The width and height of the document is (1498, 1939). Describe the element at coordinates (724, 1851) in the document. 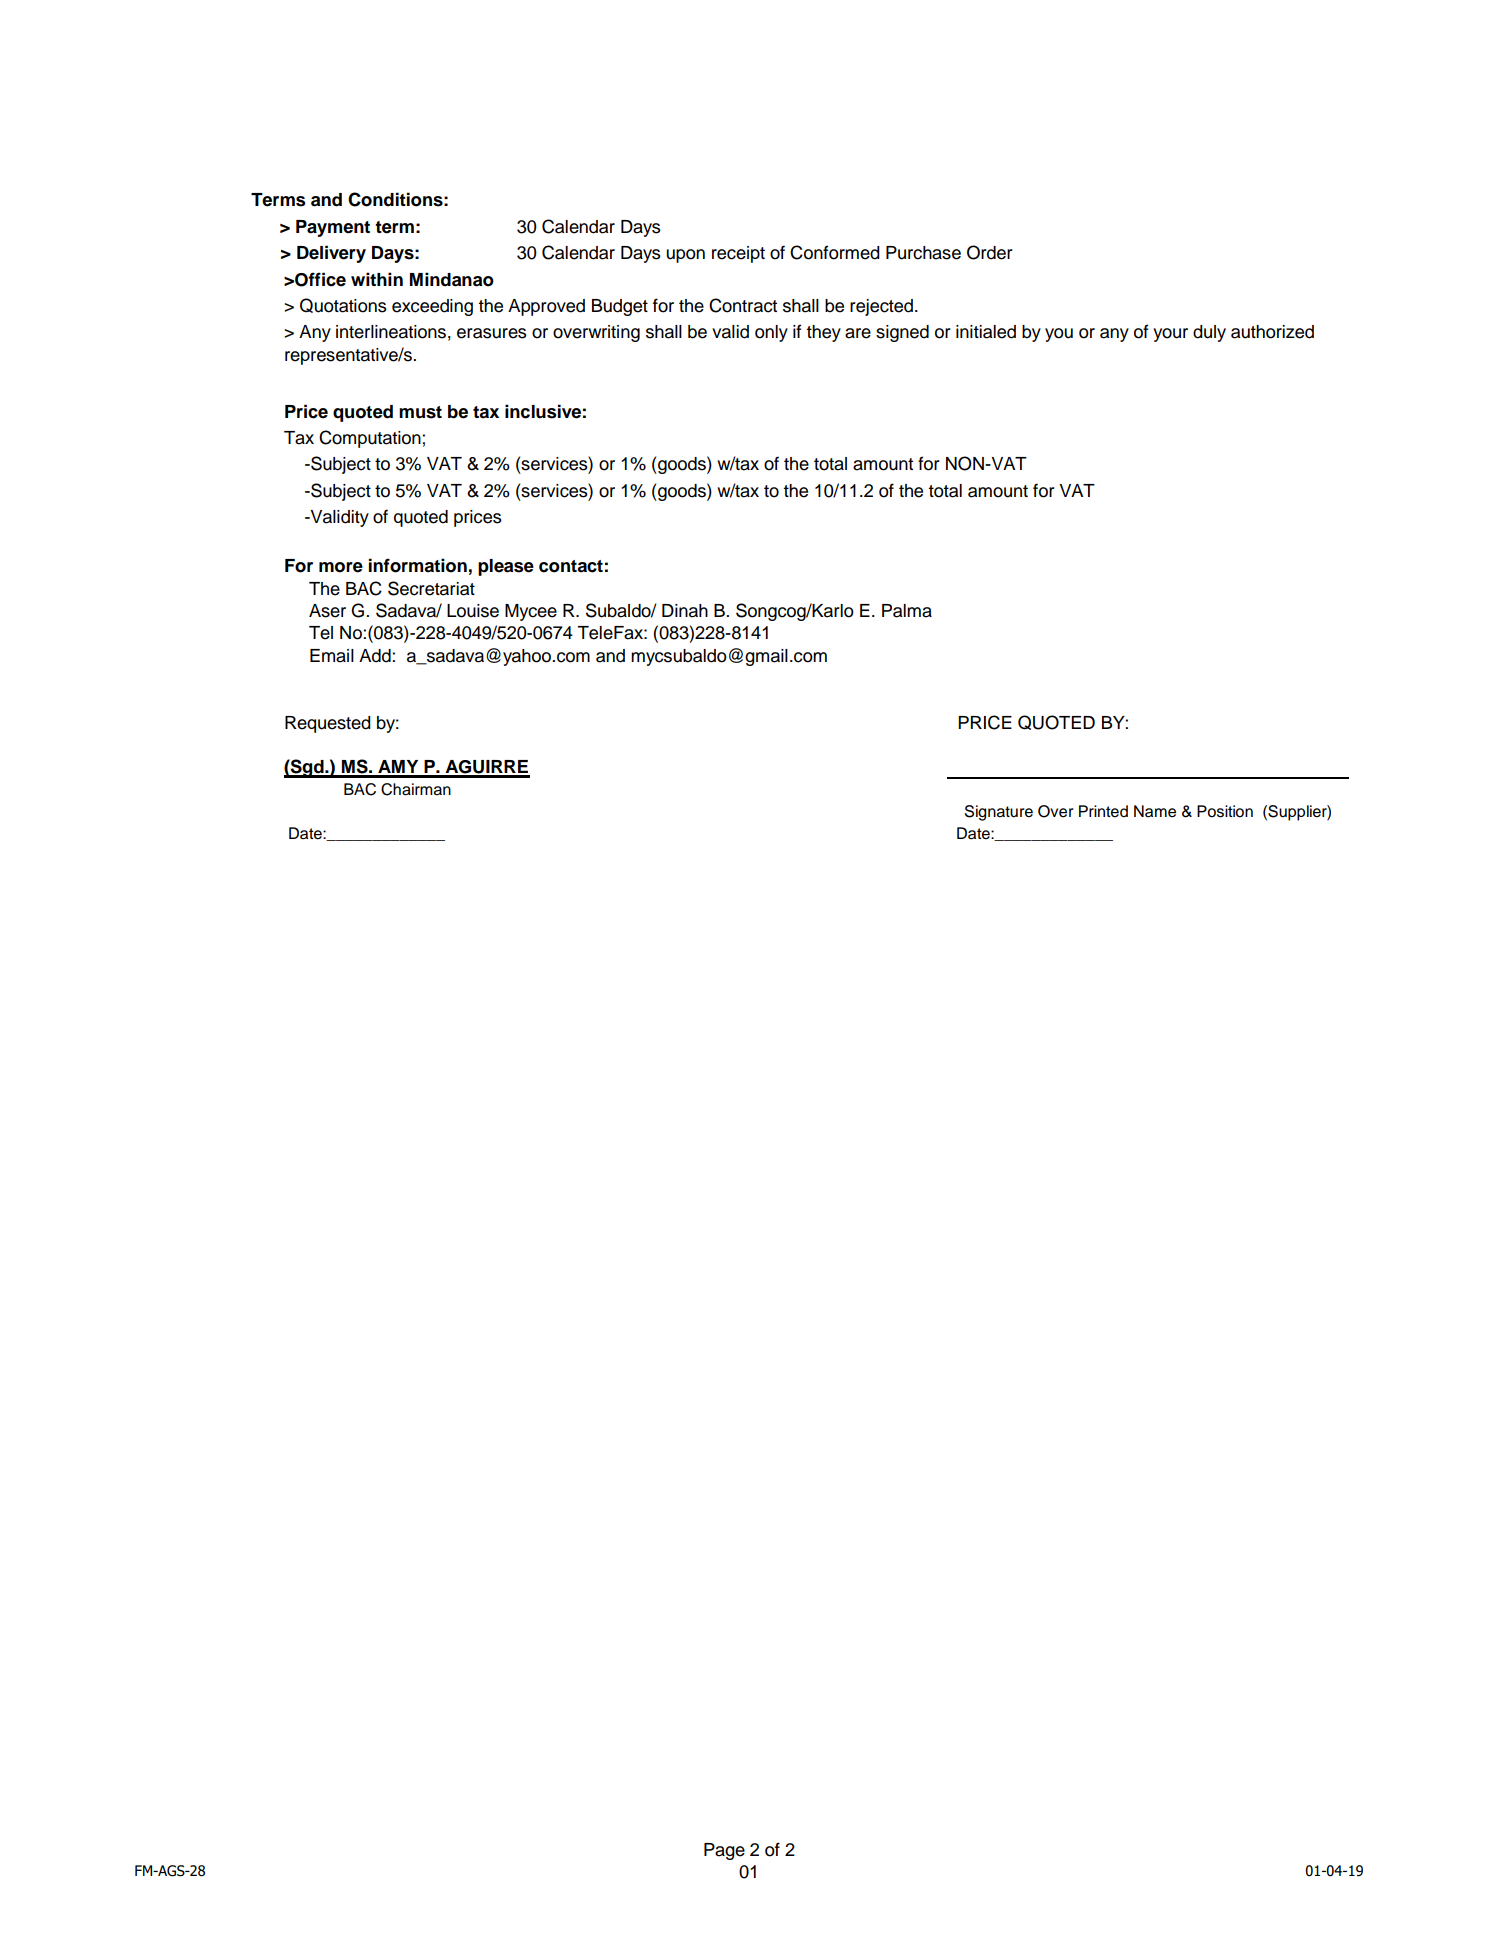

I see `Page` at that location.
